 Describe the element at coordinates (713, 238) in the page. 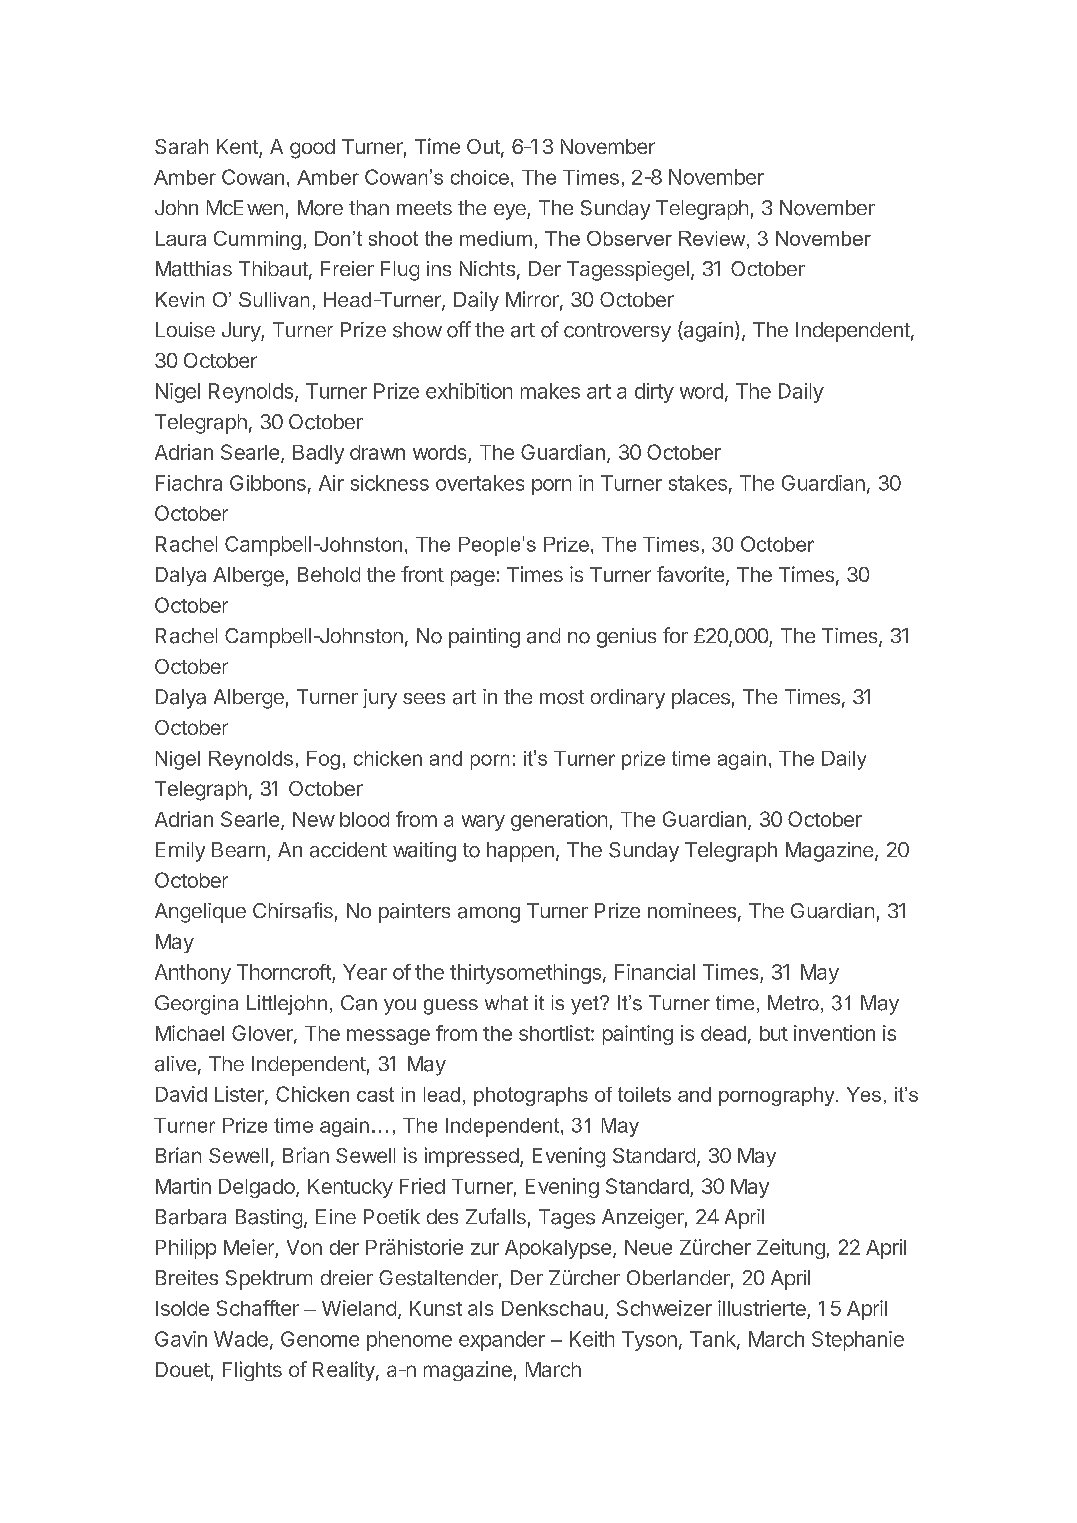

I see `Review` at that location.
